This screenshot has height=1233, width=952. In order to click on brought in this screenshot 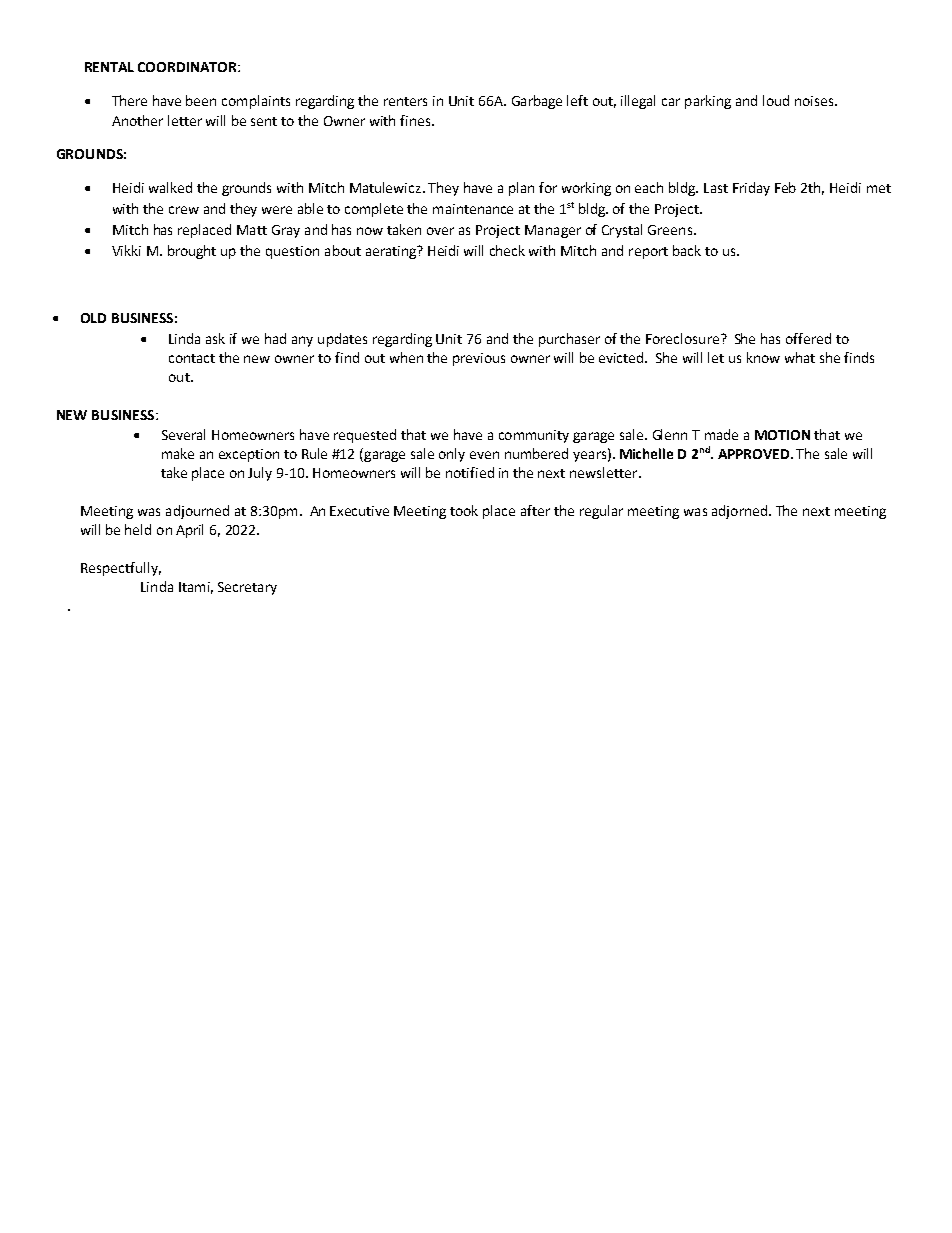, I will do `click(192, 252)`.
